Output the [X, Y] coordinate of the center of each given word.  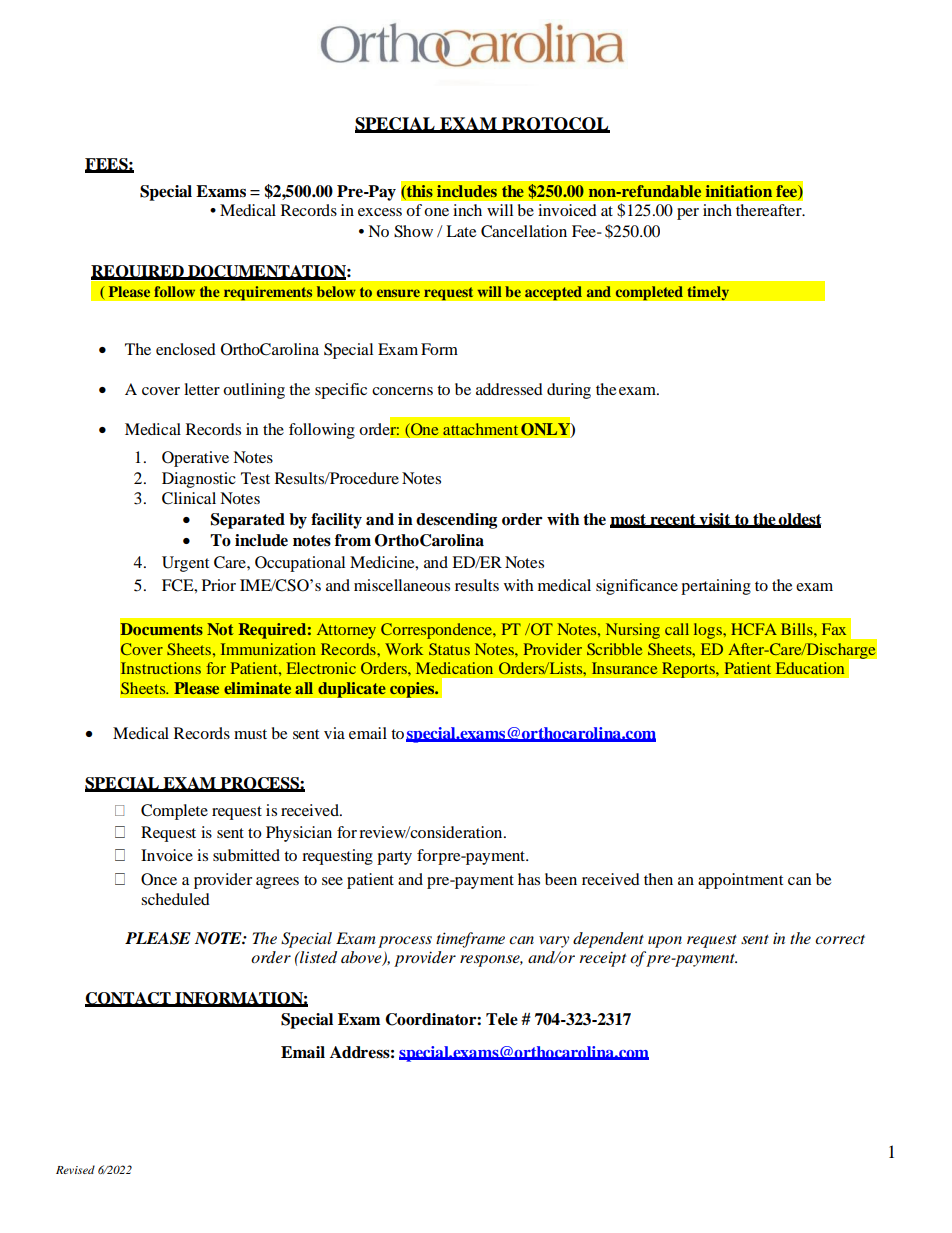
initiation [739, 191]
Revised [75, 1169]
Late [461, 231]
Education [810, 668]
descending [456, 521]
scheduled [175, 899]
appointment [740, 881]
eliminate [257, 688]
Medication [454, 668]
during [569, 391]
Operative [195, 459]
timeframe [470, 940]
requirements [268, 293]
